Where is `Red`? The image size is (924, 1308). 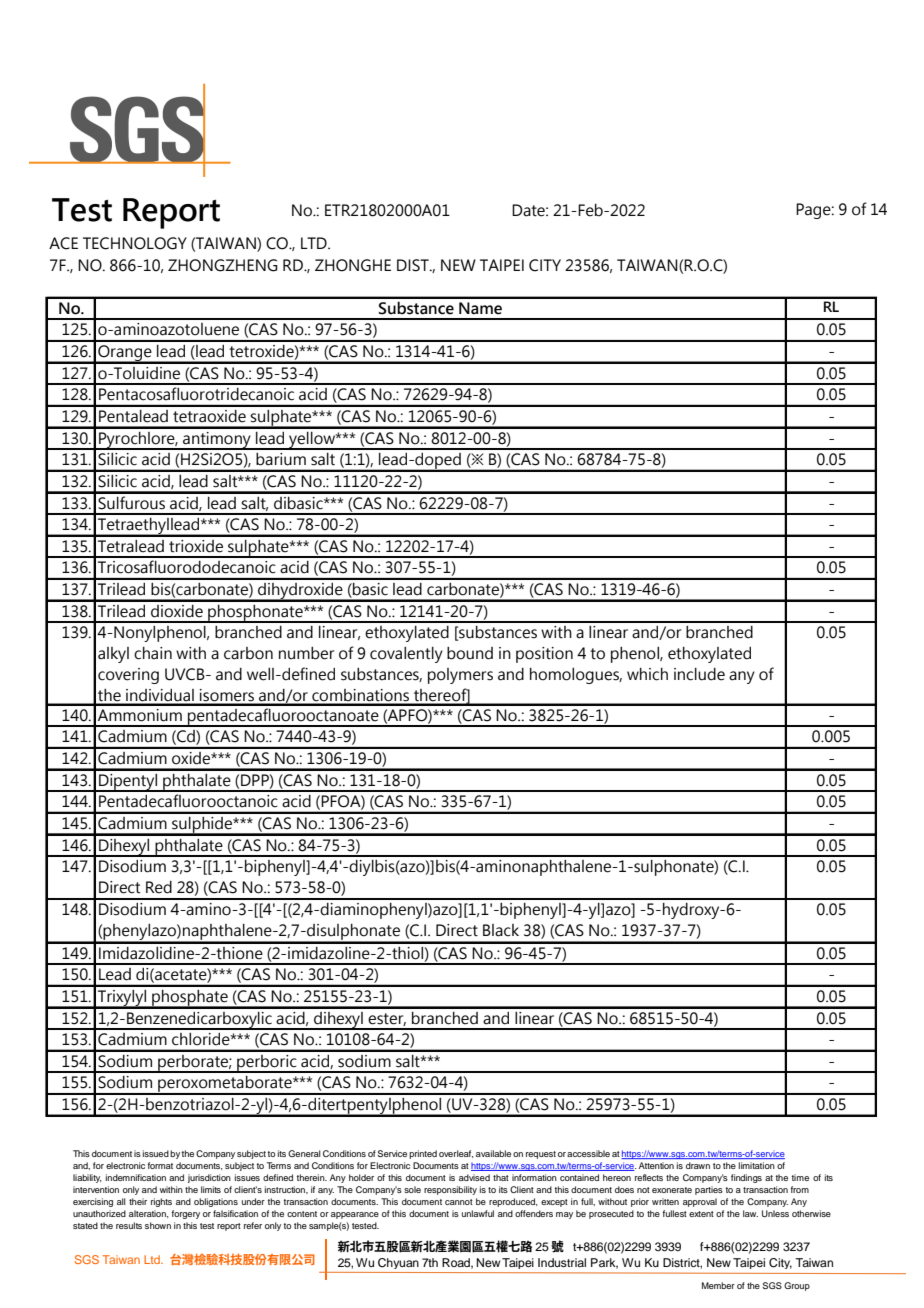 Red is located at coordinates (159, 887).
